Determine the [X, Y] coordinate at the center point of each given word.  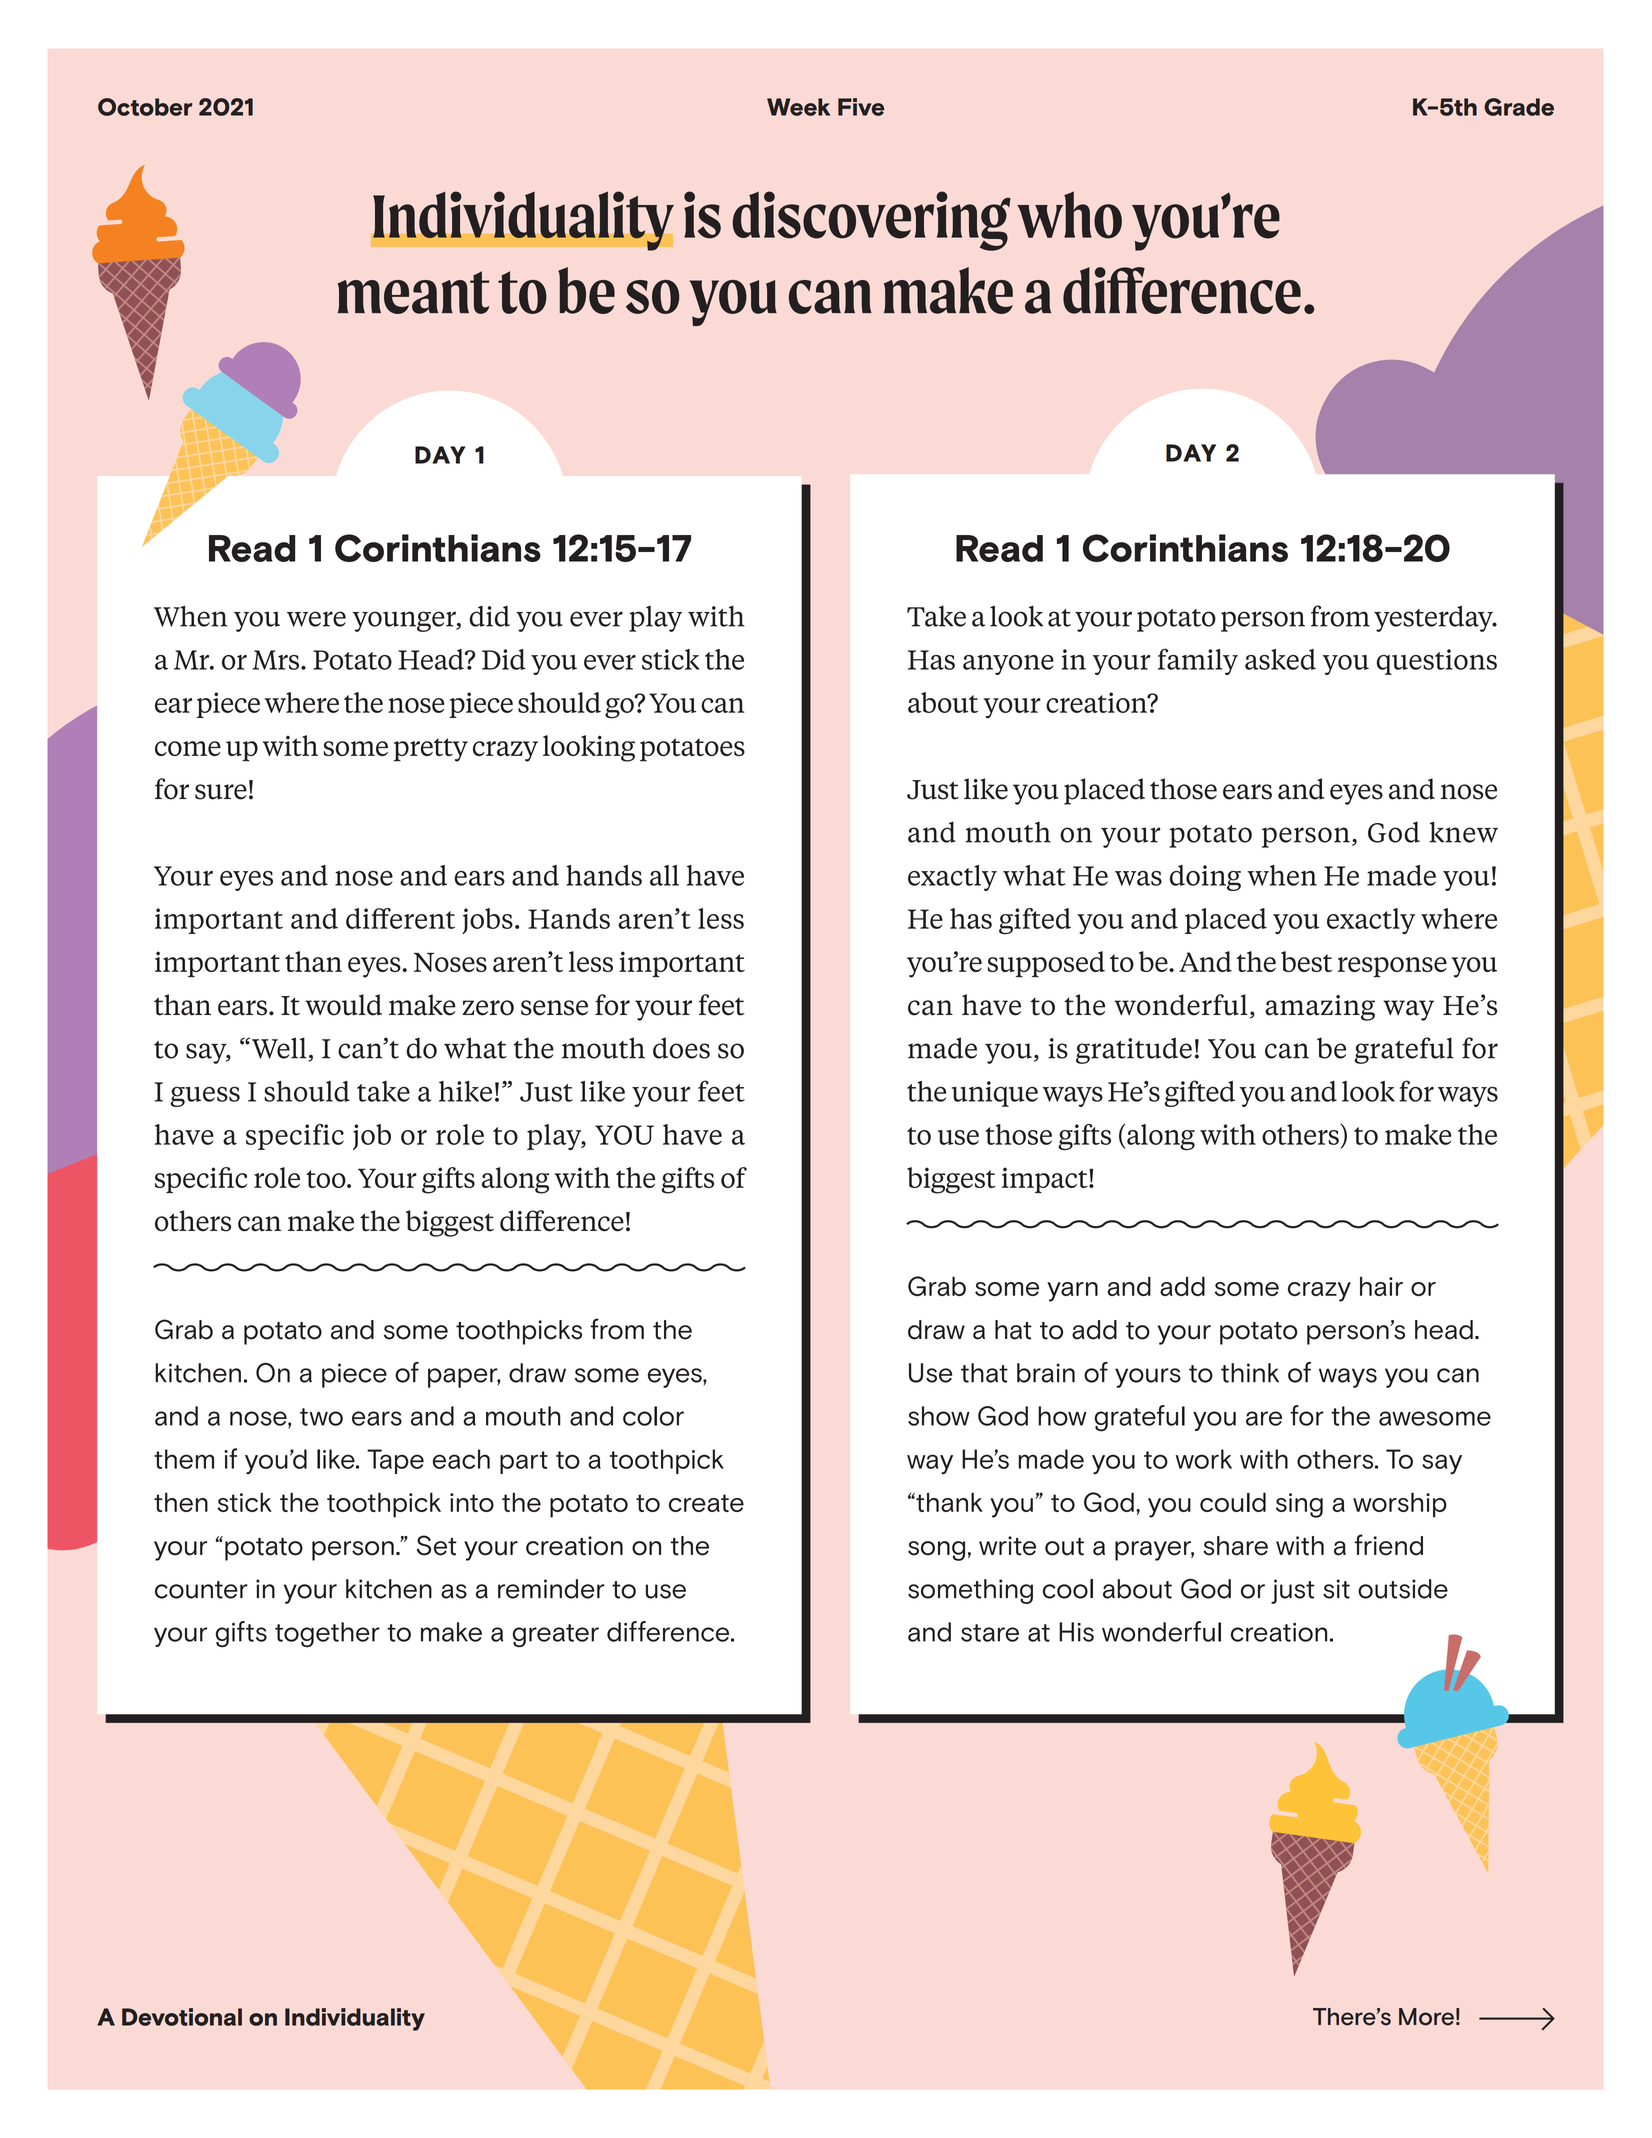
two [321, 1417]
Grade [1519, 107]
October [145, 107]
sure [221, 792]
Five [861, 107]
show [939, 1416]
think [1250, 1373]
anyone [1008, 665]
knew [1463, 832]
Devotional [182, 2017]
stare [990, 1633]
